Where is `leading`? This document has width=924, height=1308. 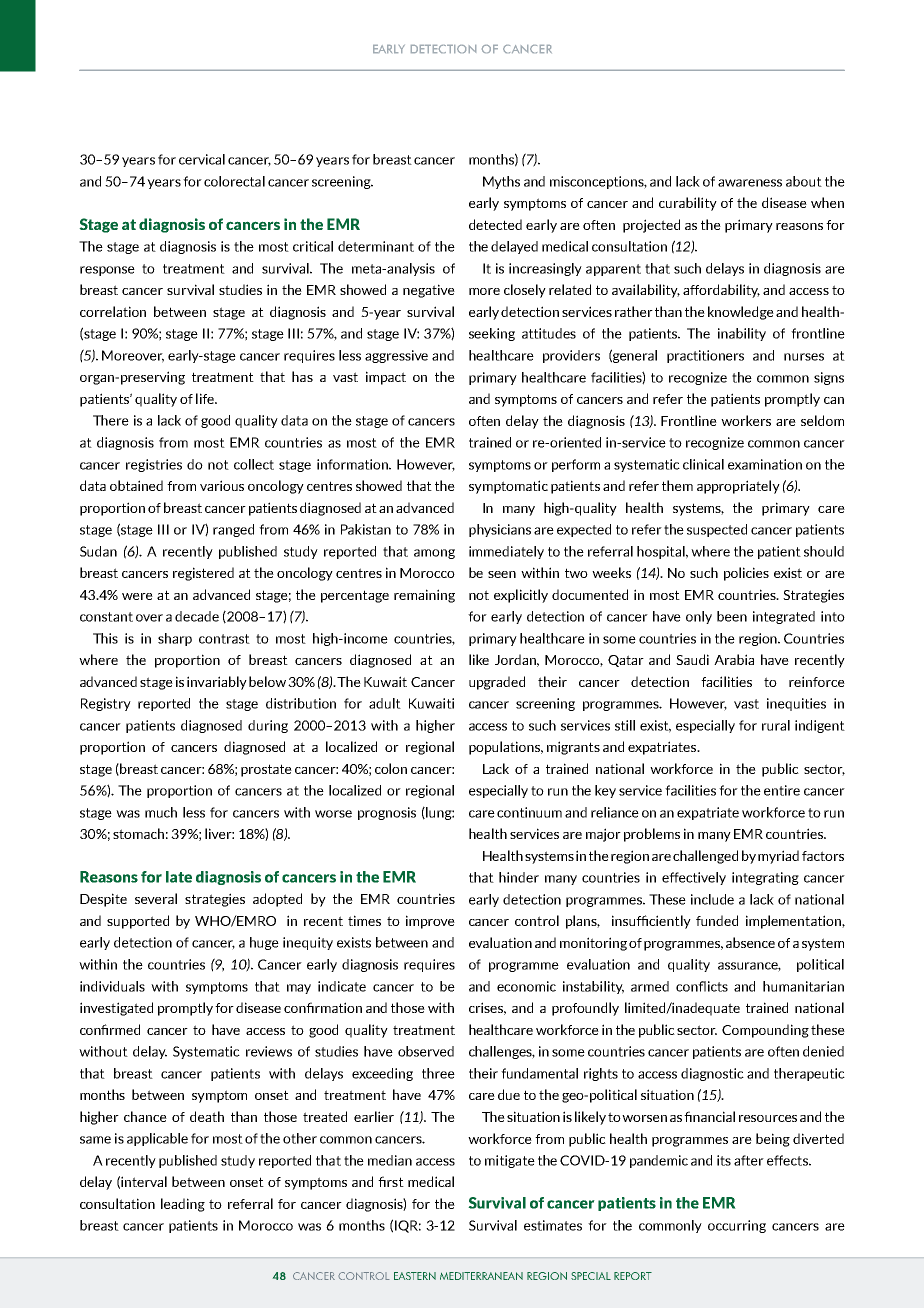
leading is located at coordinates (183, 1205).
